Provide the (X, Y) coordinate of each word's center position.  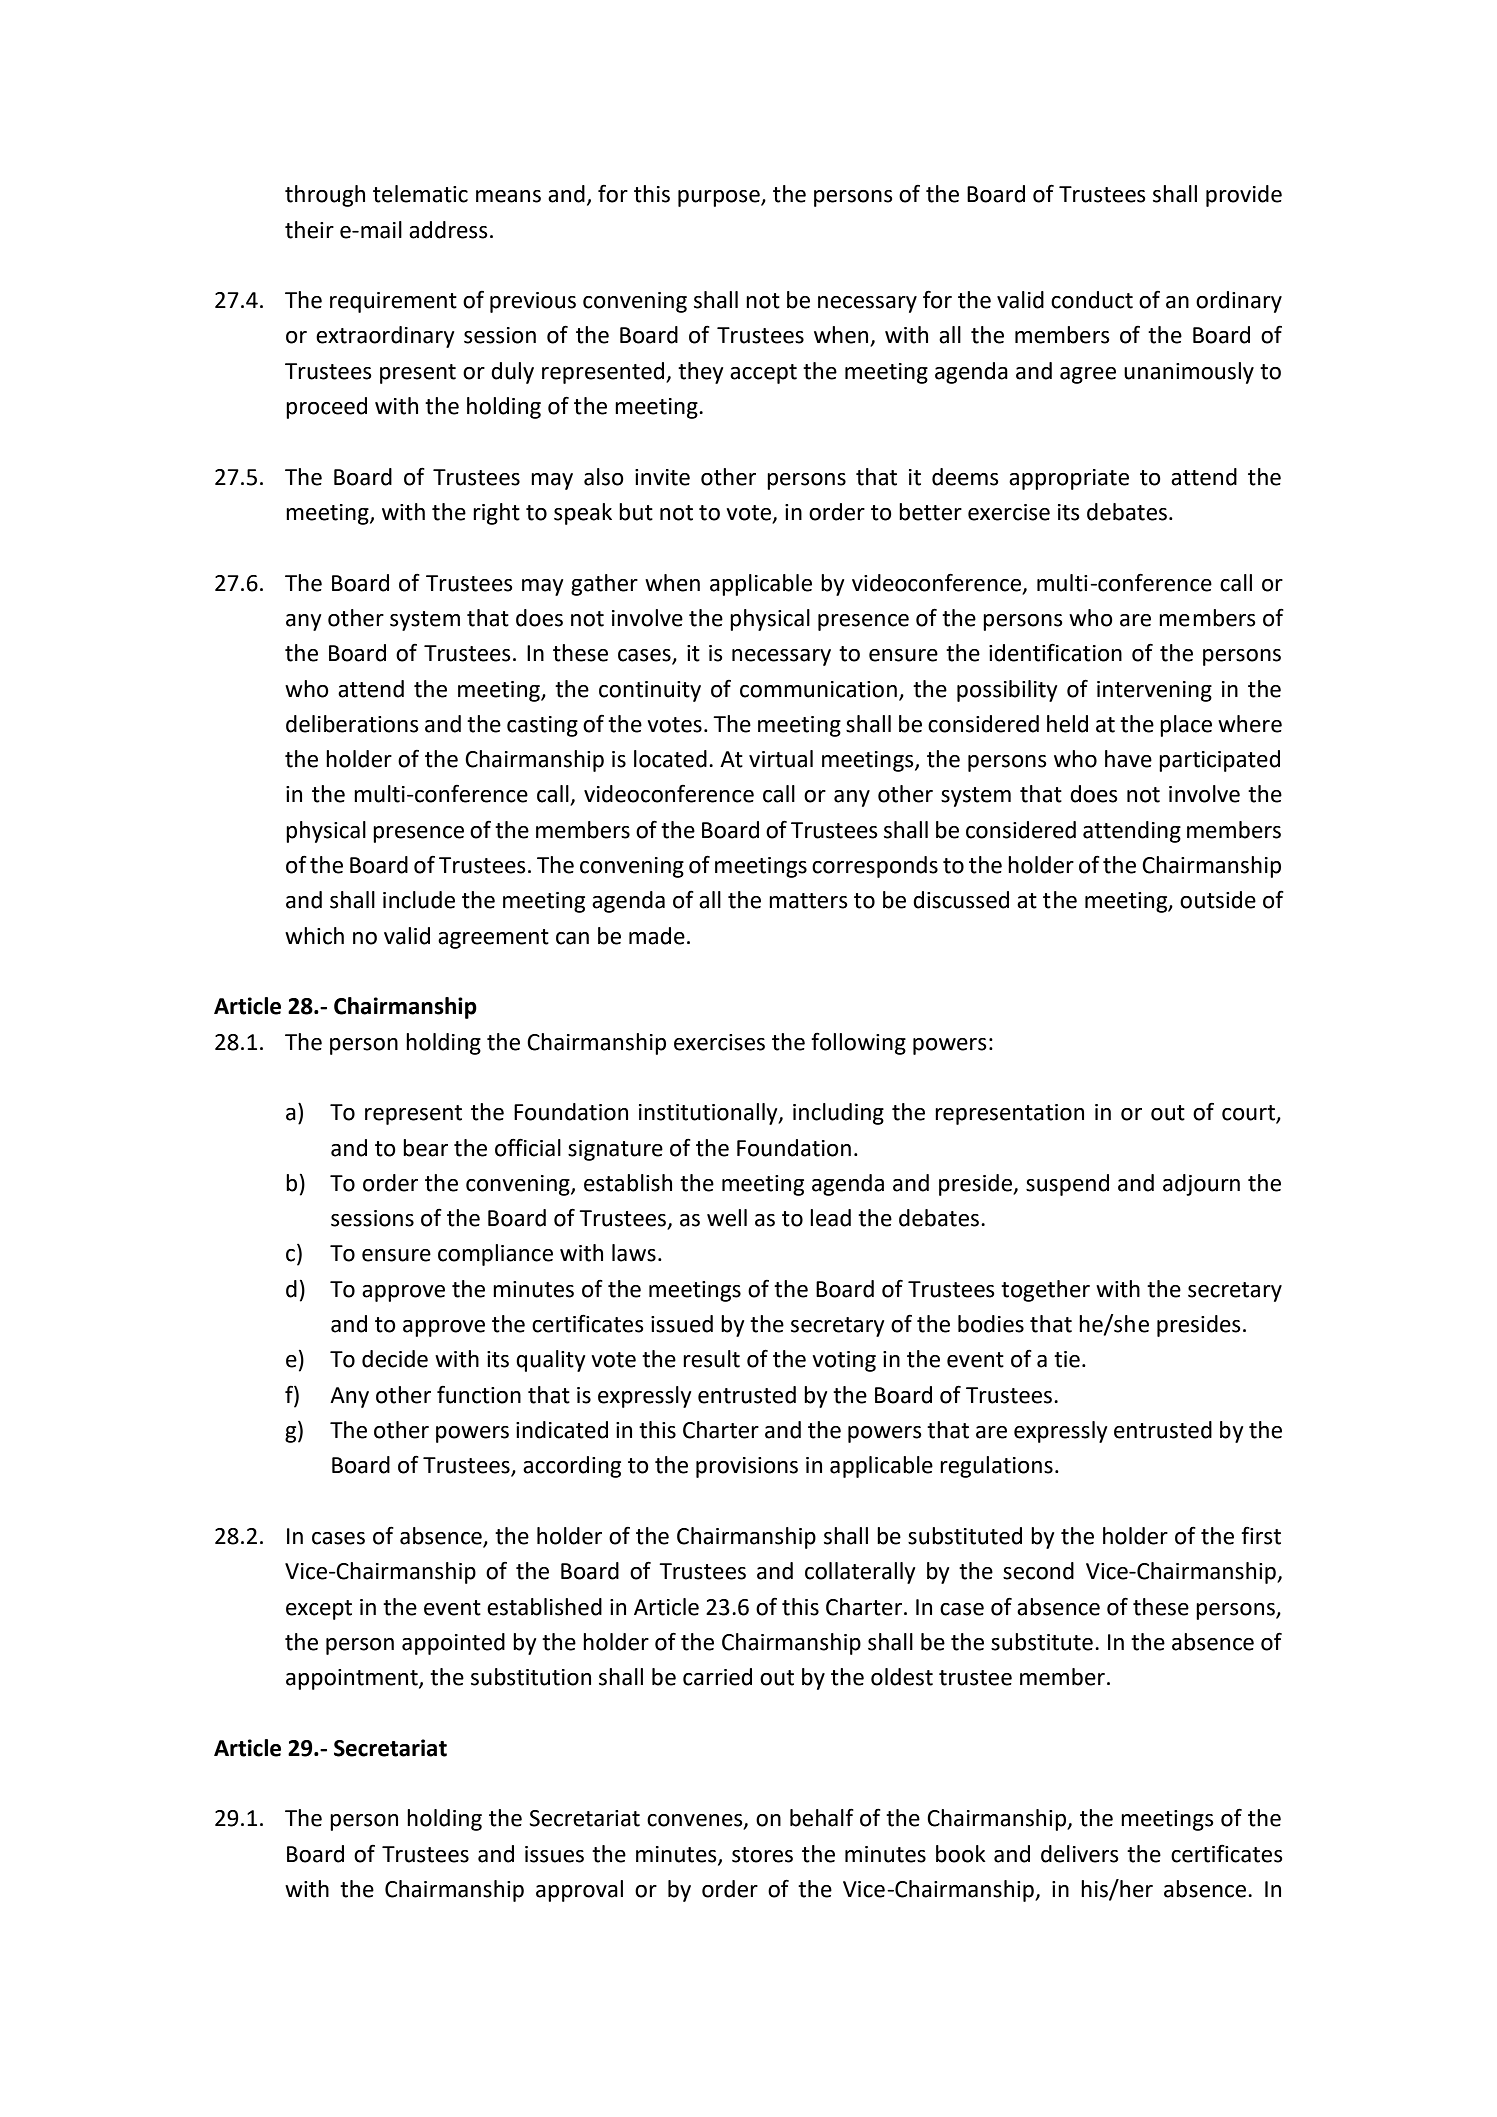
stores (762, 1855)
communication (818, 689)
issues (554, 1854)
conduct (1092, 300)
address (448, 230)
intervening (1154, 691)
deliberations (352, 724)
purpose (720, 198)
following (858, 1043)
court (1249, 1114)
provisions (747, 1467)
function (479, 1394)
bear (425, 1148)
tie (1067, 1359)
